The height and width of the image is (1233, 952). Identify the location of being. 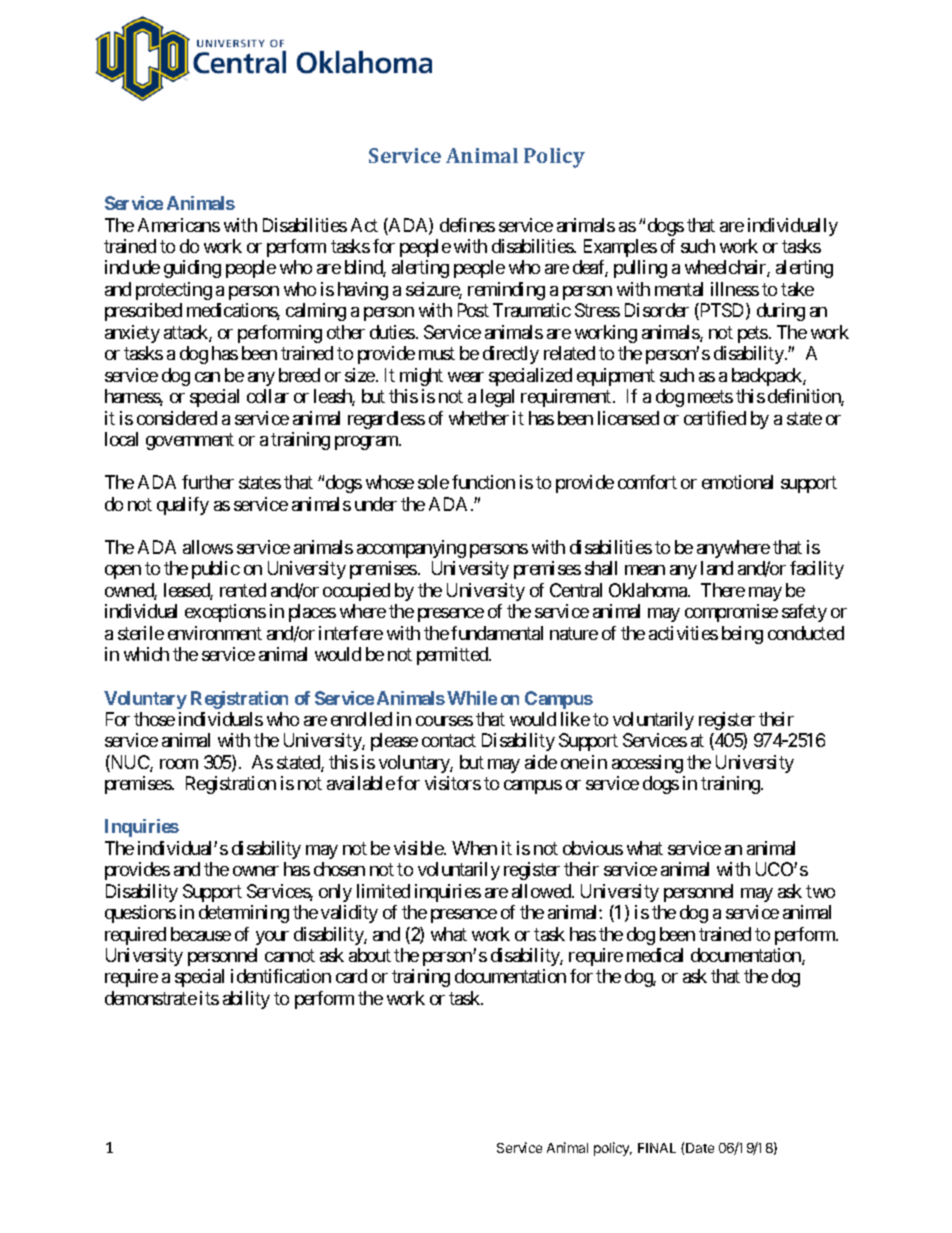
(742, 635).
